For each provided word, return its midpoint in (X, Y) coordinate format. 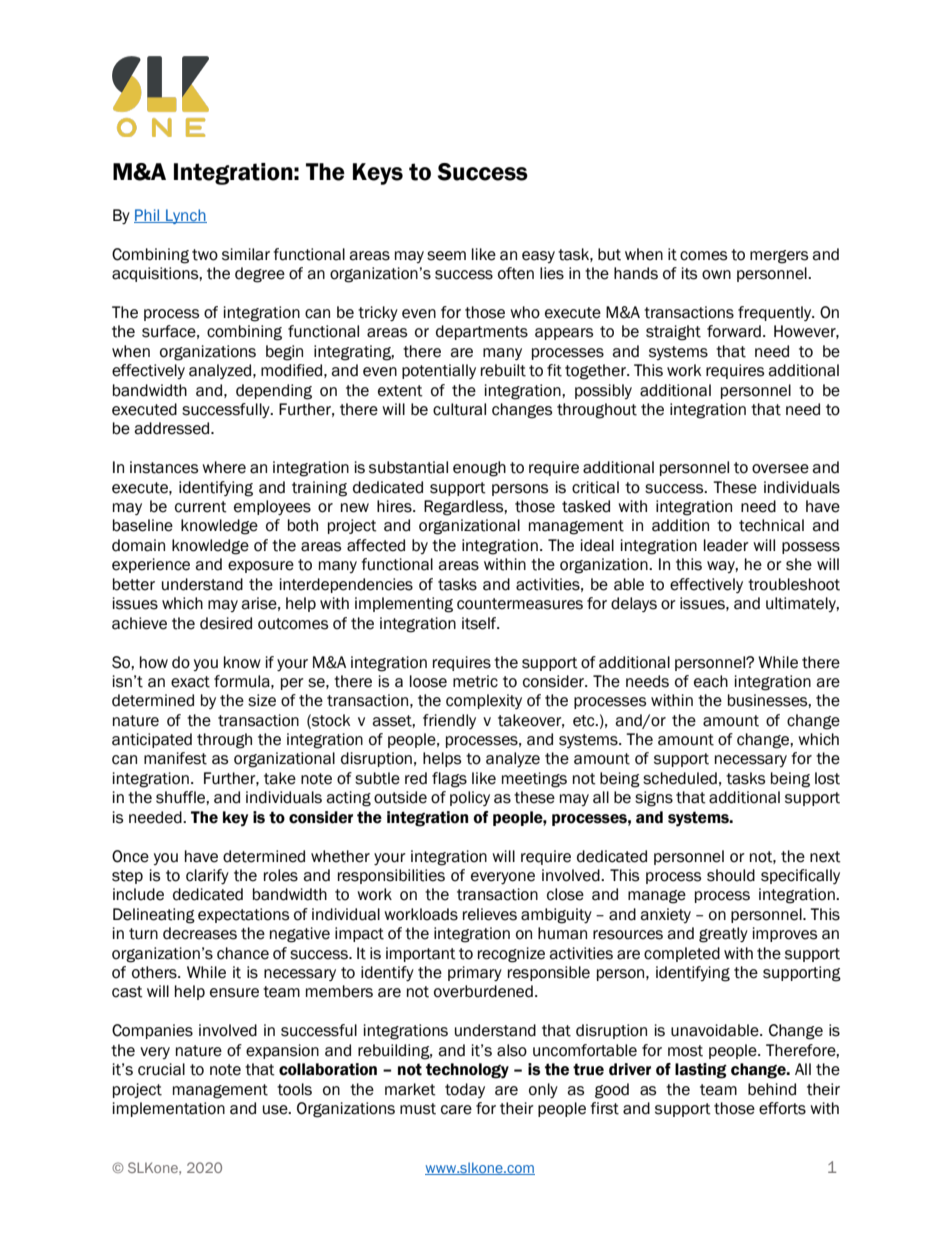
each (711, 681)
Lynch (185, 216)
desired (226, 623)
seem (446, 256)
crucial (161, 1069)
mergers (779, 257)
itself (480, 623)
